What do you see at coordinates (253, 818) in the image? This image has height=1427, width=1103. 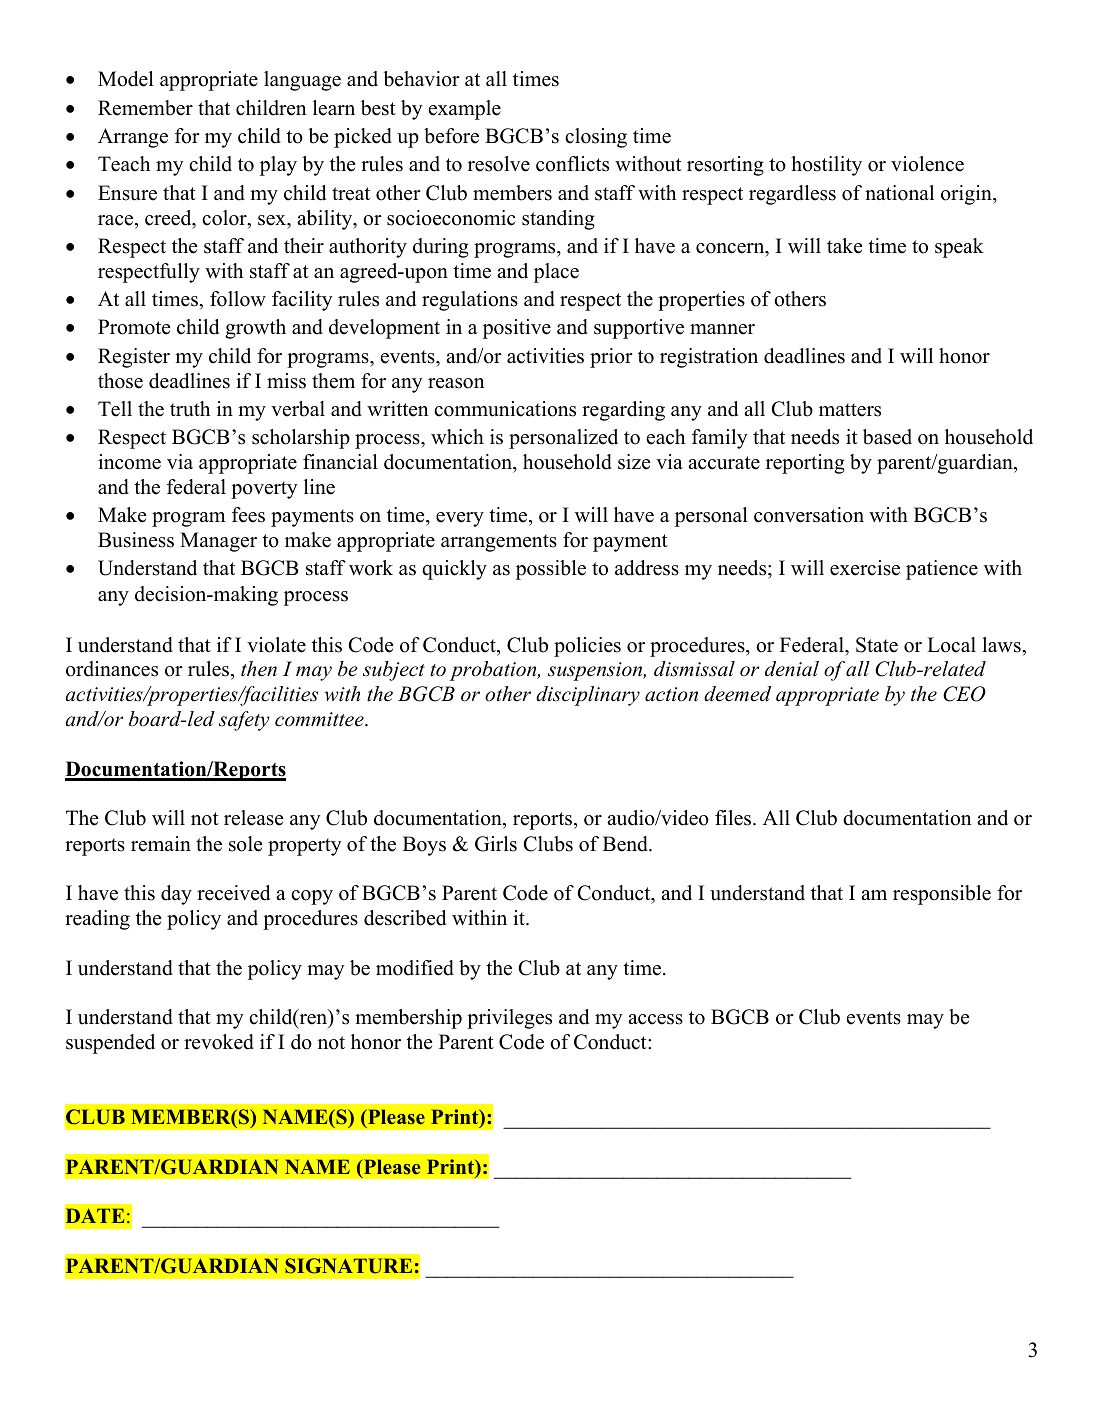 I see `release` at bounding box center [253, 818].
